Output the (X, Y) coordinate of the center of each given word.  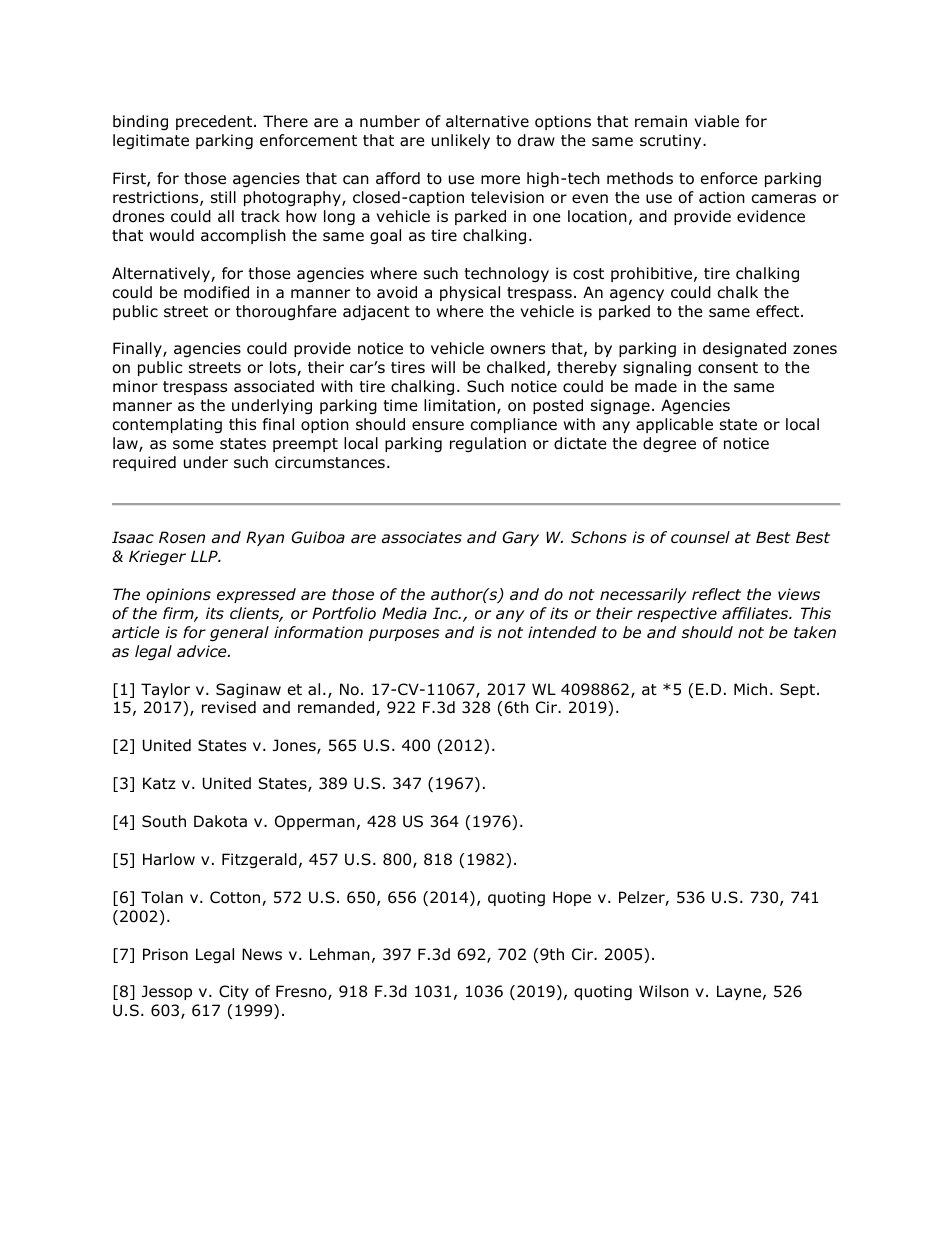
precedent (215, 122)
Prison (165, 954)
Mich (750, 689)
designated (744, 349)
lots (284, 368)
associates (422, 537)
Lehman (340, 954)
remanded (337, 708)
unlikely (461, 141)
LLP (205, 556)
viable (716, 121)
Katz (159, 783)
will (443, 367)
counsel (700, 537)
